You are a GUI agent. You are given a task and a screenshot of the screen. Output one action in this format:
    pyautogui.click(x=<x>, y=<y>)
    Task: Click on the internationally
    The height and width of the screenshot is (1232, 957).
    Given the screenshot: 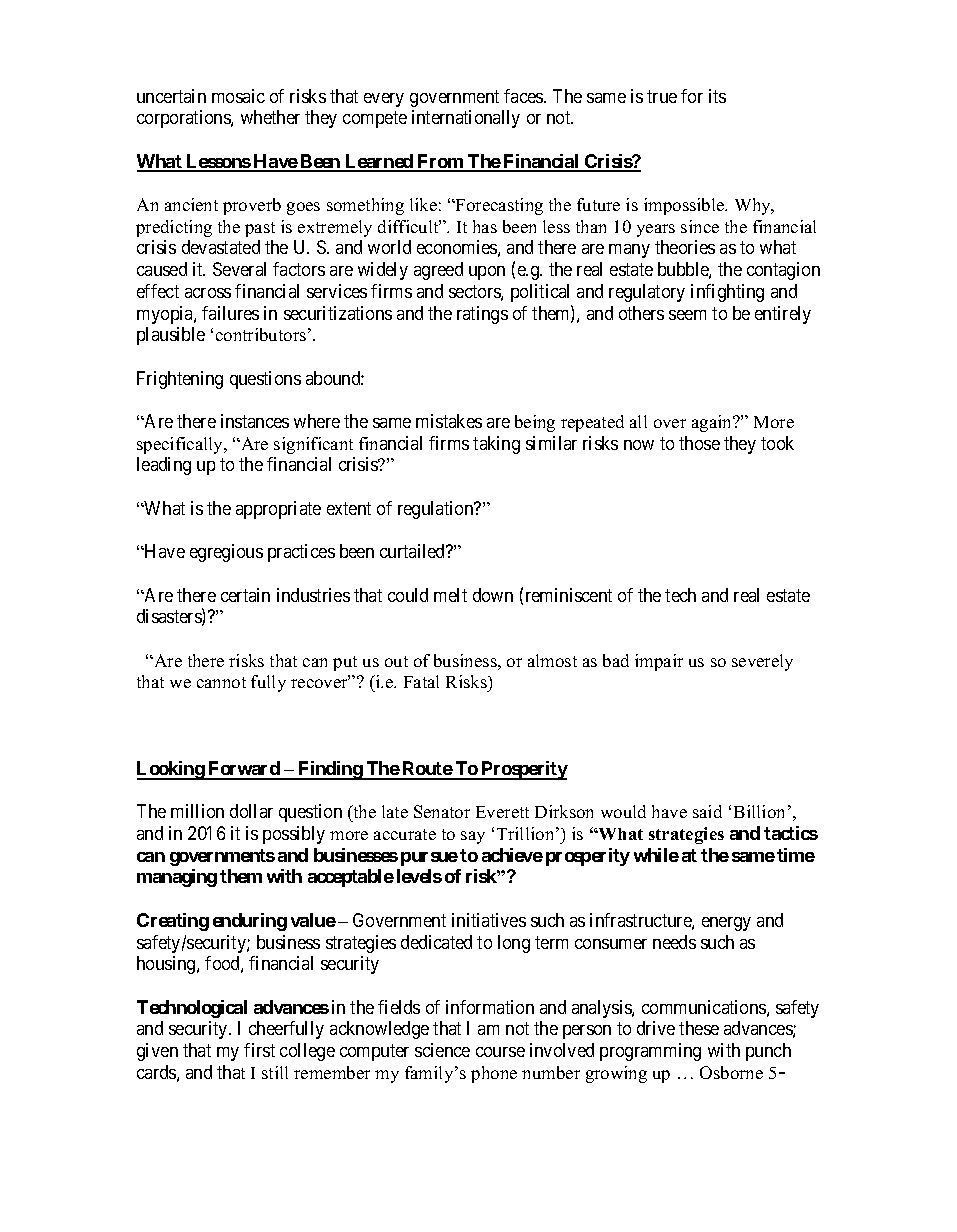 What is the action you would take?
    pyautogui.click(x=466, y=119)
